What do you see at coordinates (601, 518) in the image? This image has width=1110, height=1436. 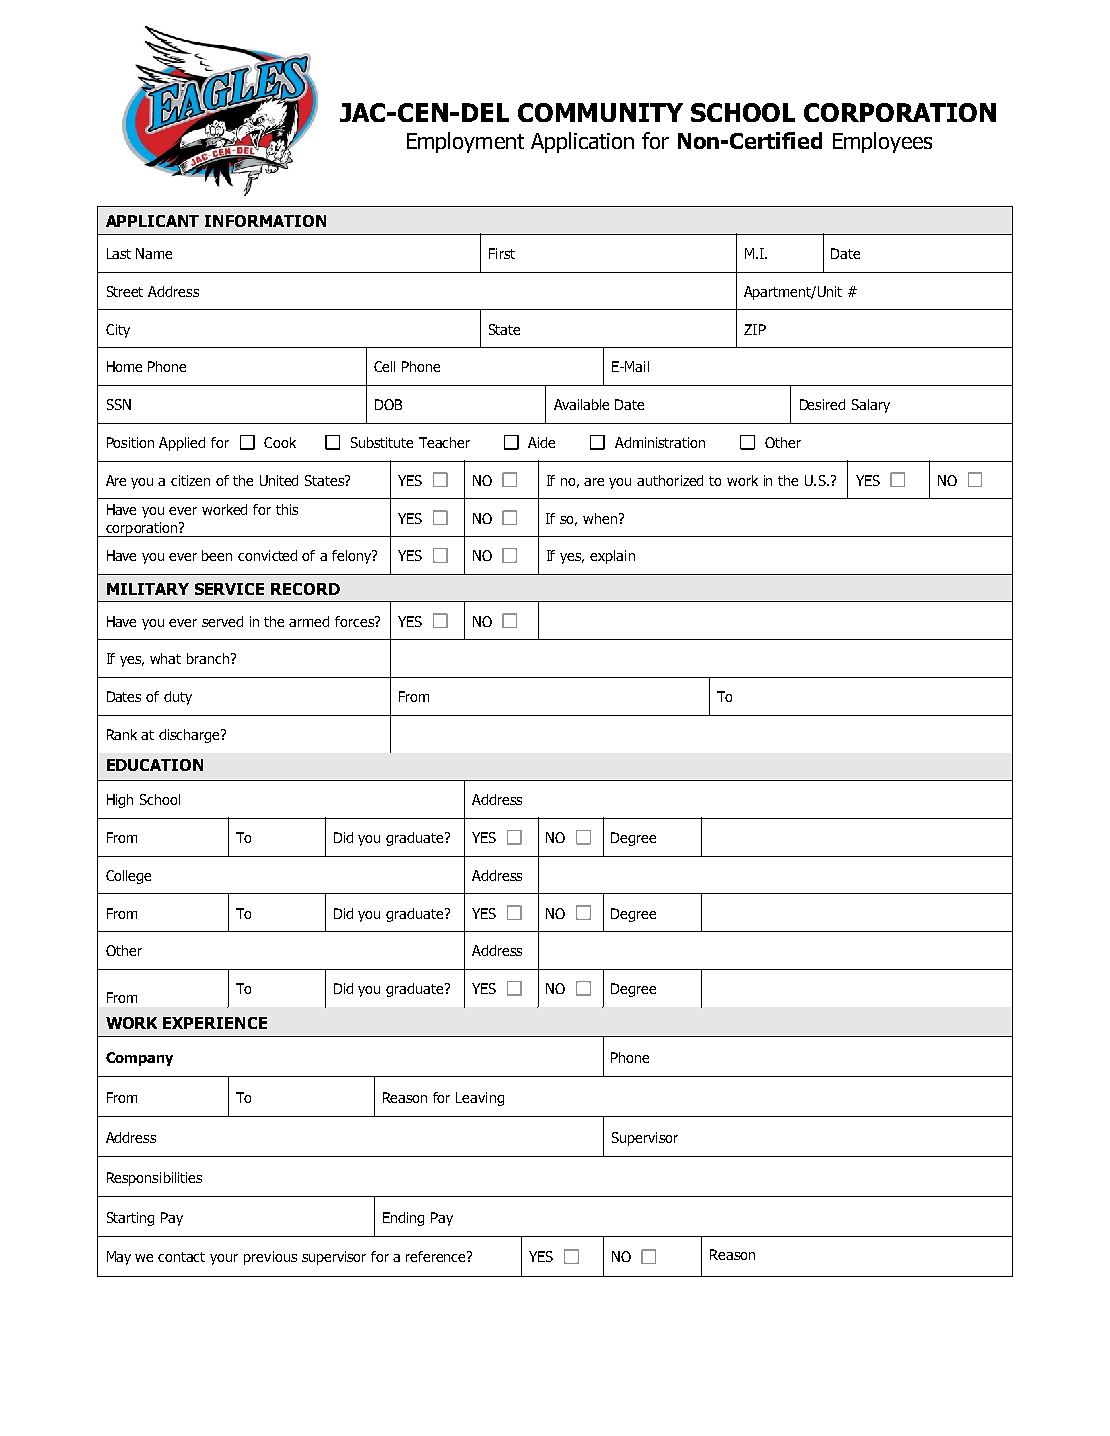 I see `when` at bounding box center [601, 518].
